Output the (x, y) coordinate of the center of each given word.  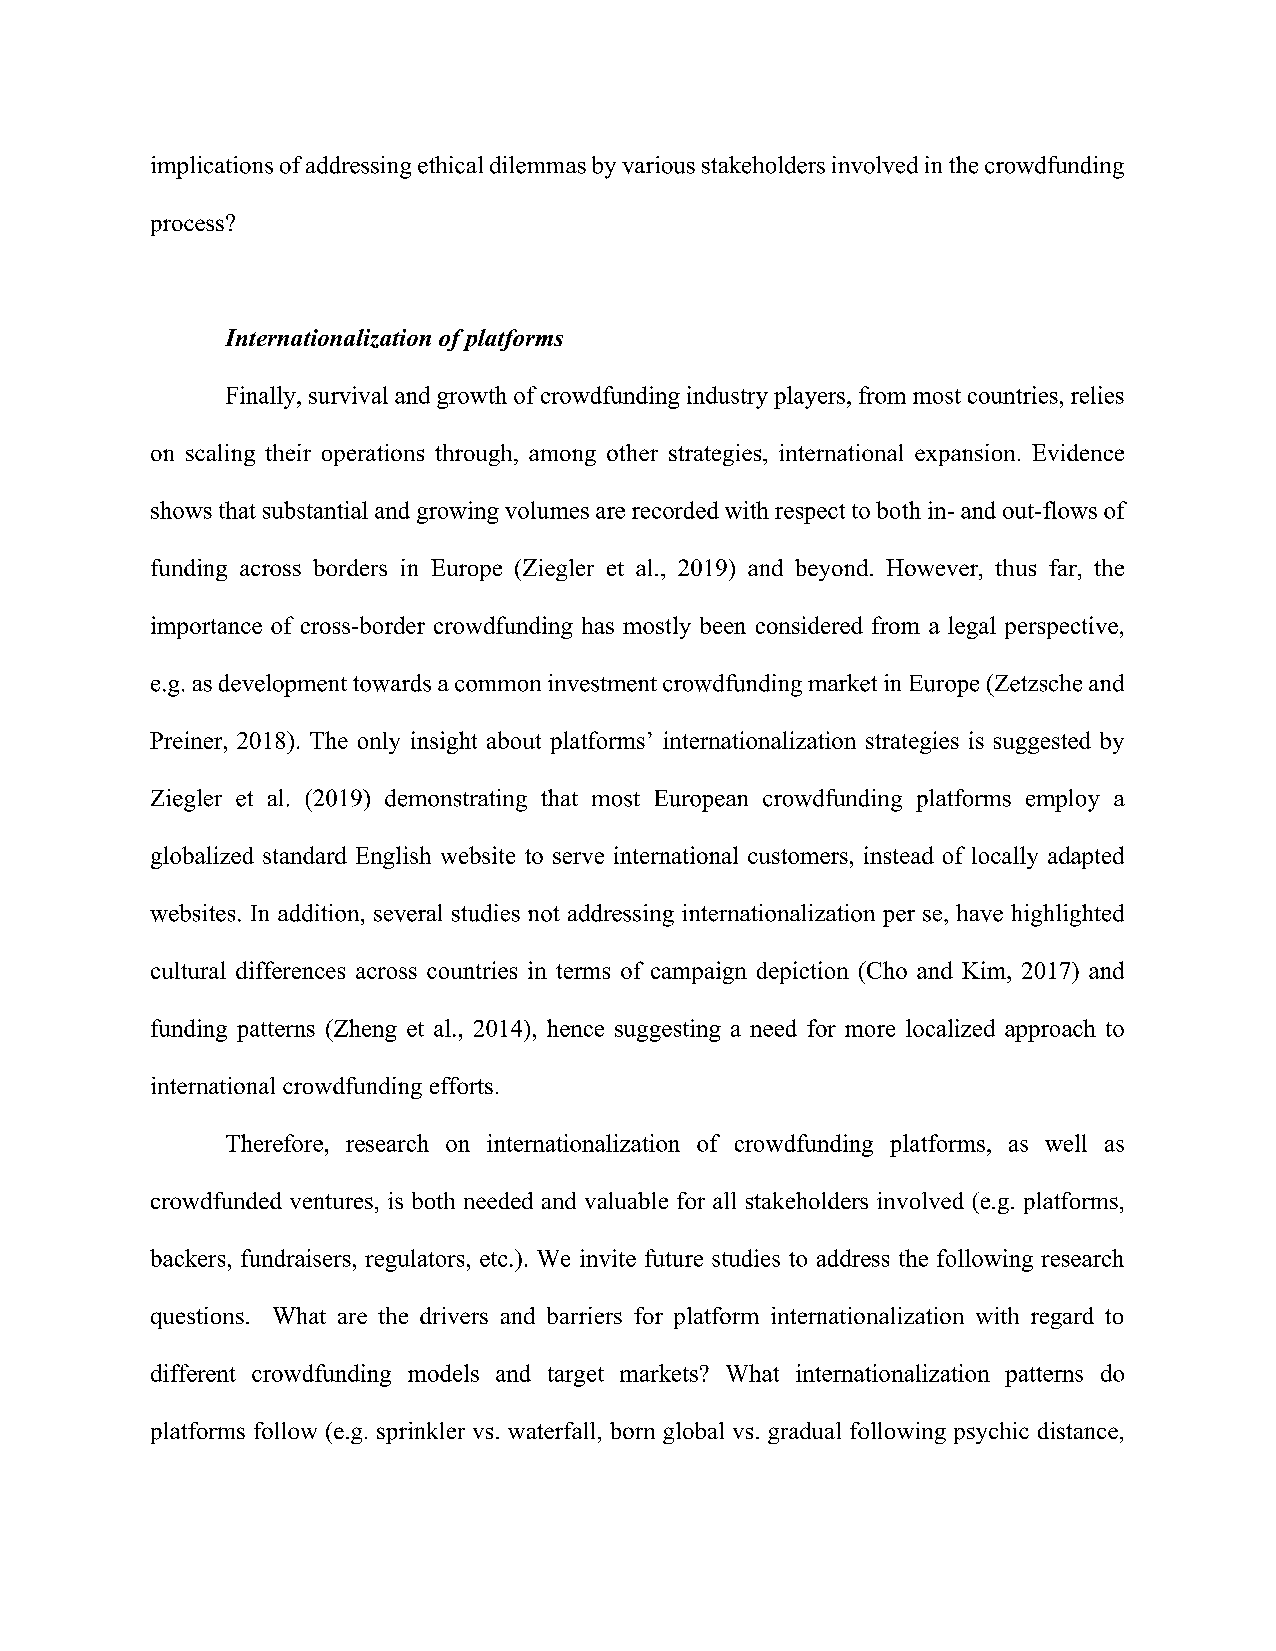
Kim (985, 970)
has (598, 625)
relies (1097, 395)
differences (290, 970)
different (193, 1373)
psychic (991, 1433)
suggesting (668, 1030)
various (658, 165)
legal (972, 627)
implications (212, 167)
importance (206, 627)
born (632, 1430)
